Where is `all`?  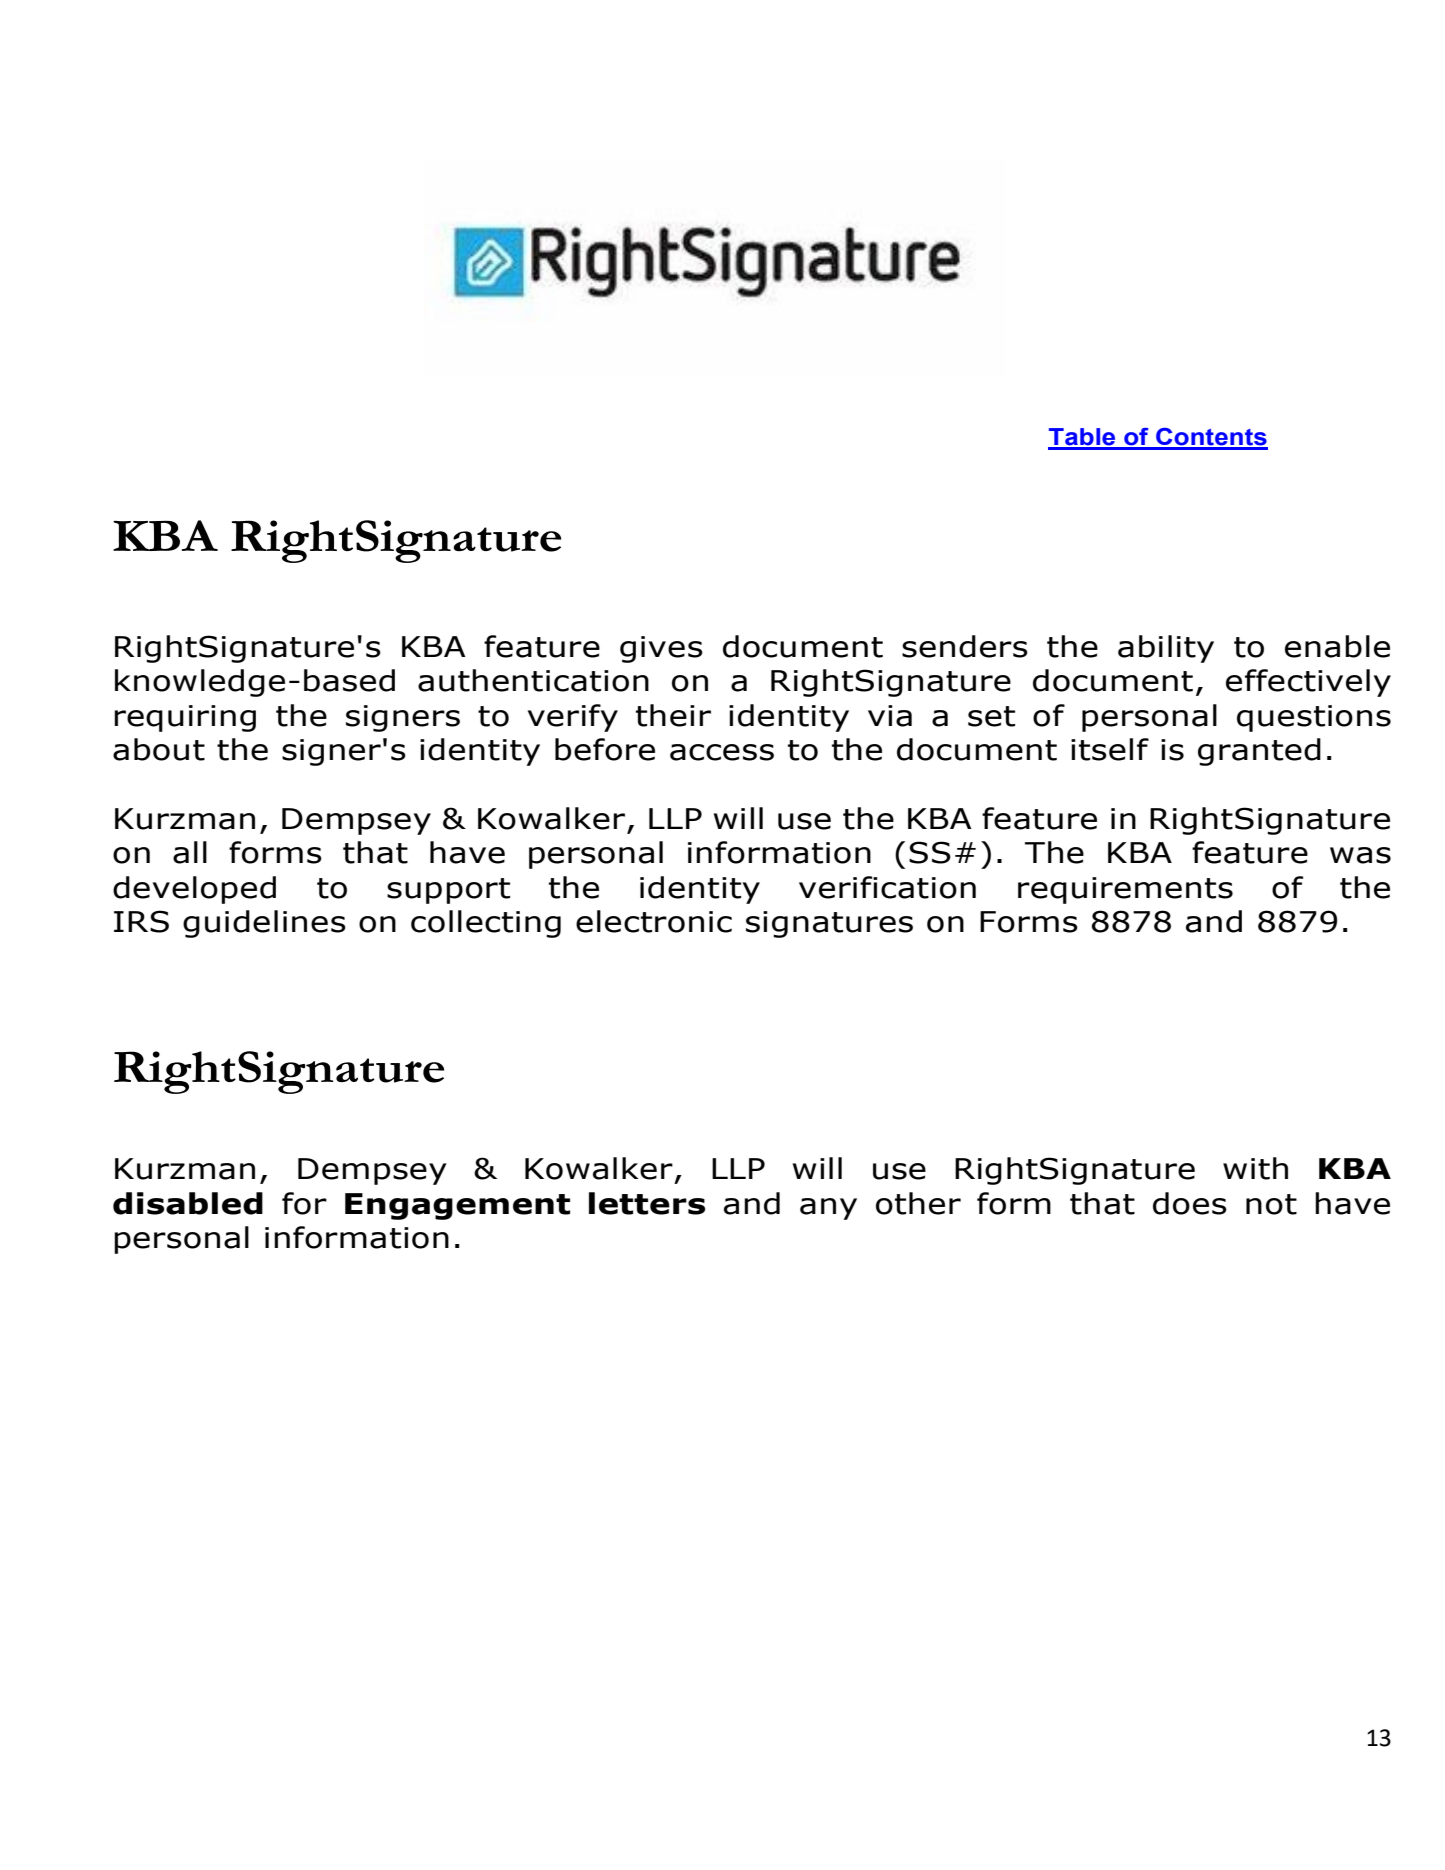 all is located at coordinates (190, 852).
